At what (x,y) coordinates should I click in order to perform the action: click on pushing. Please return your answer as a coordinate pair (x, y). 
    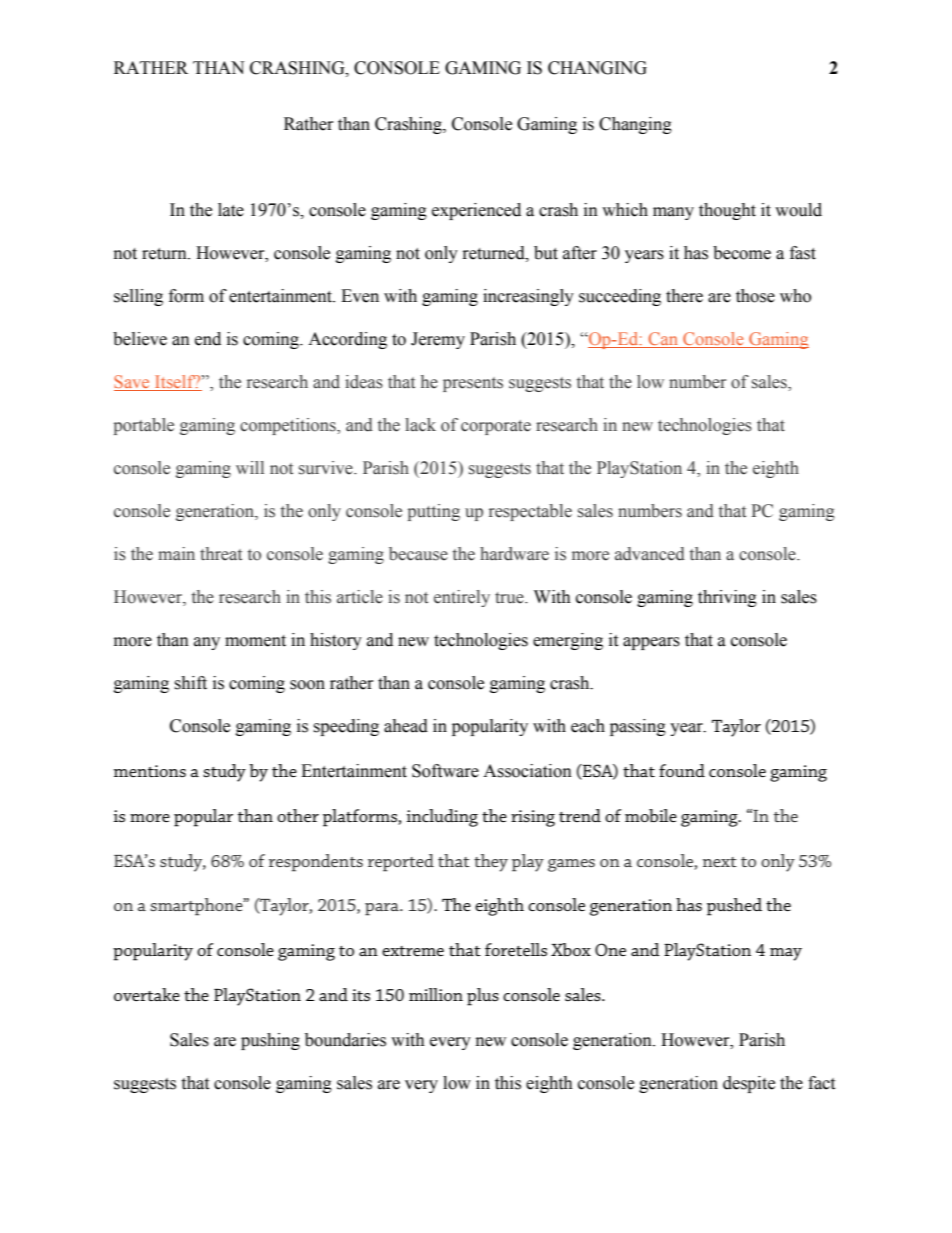
    Looking at the image, I should click on (270, 1041).
